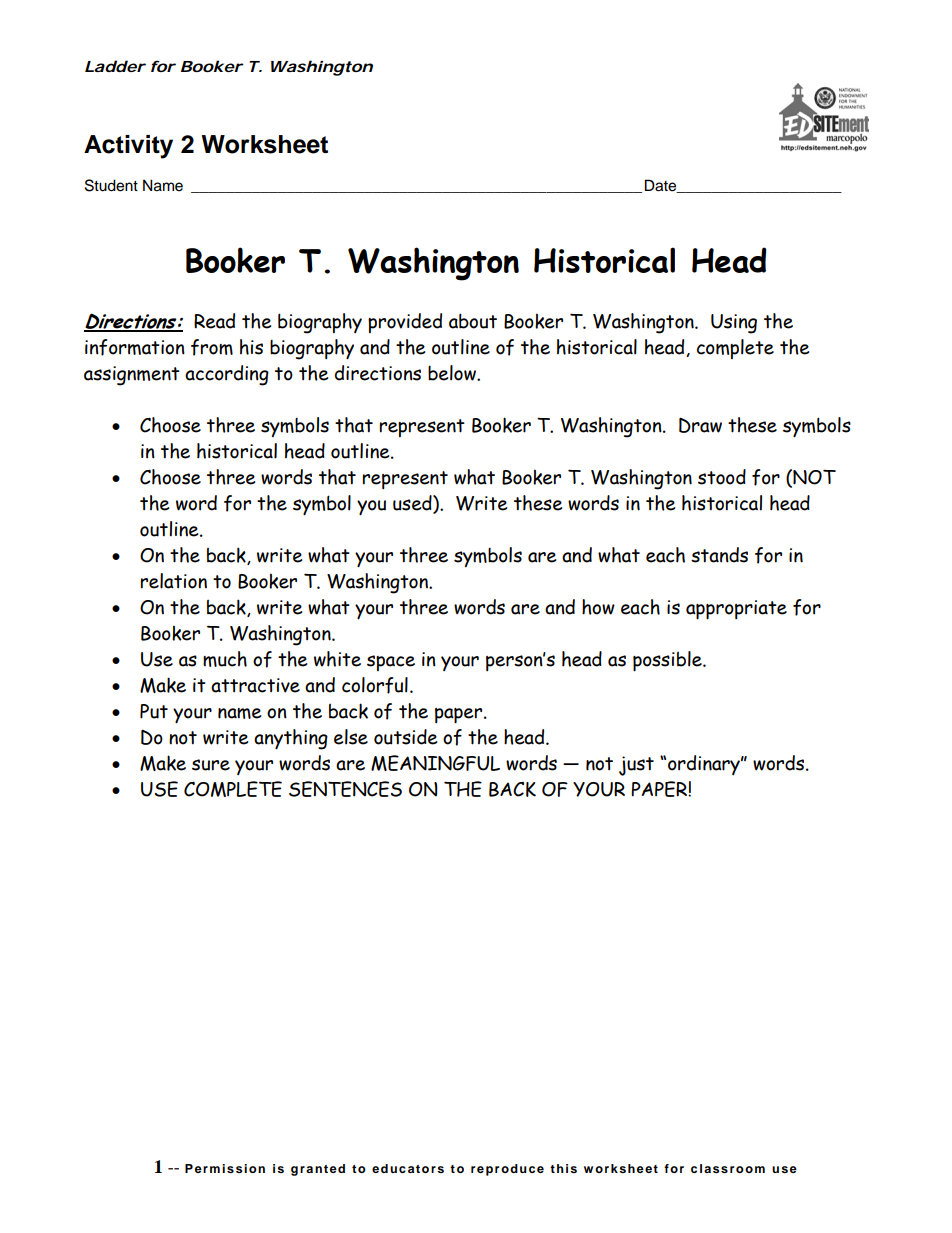 Image resolution: width=952 pixels, height=1233 pixels. Describe the element at coordinates (391, 663) in the image. I see `space` at that location.
